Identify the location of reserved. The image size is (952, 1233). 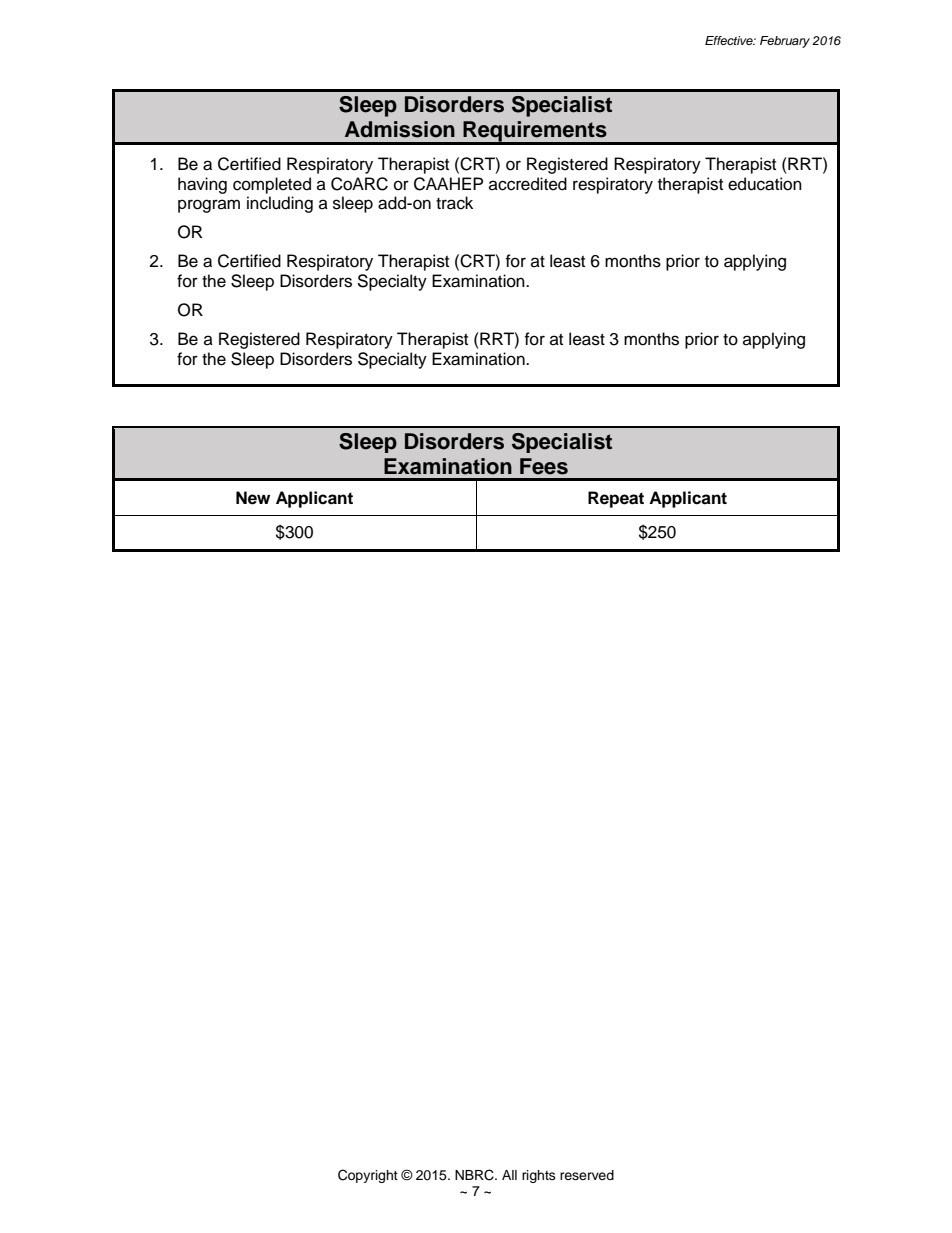
(587, 1175).
